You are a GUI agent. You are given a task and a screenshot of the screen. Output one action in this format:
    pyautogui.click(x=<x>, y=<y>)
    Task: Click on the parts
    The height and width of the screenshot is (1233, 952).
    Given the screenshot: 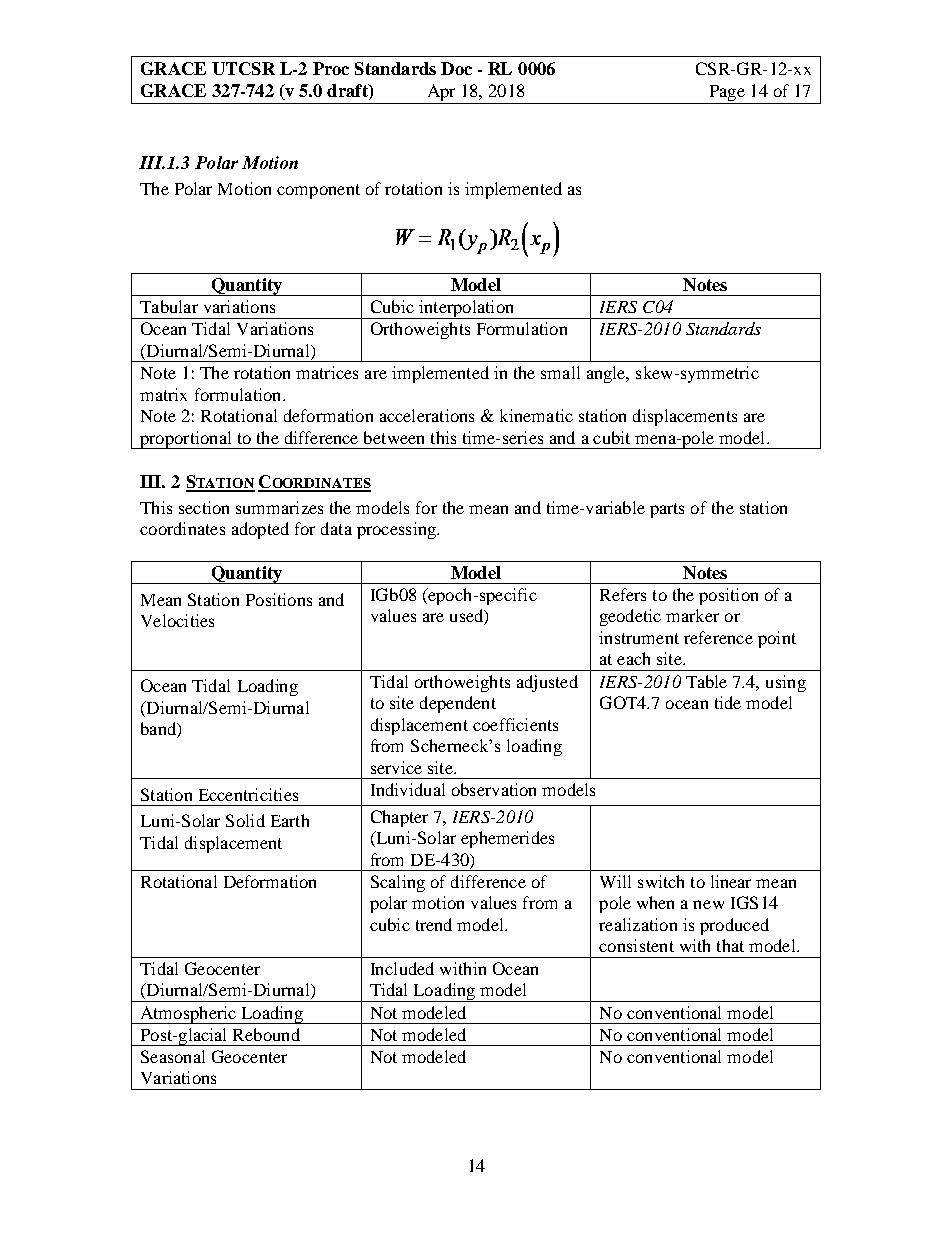 What is the action you would take?
    pyautogui.click(x=667, y=510)
